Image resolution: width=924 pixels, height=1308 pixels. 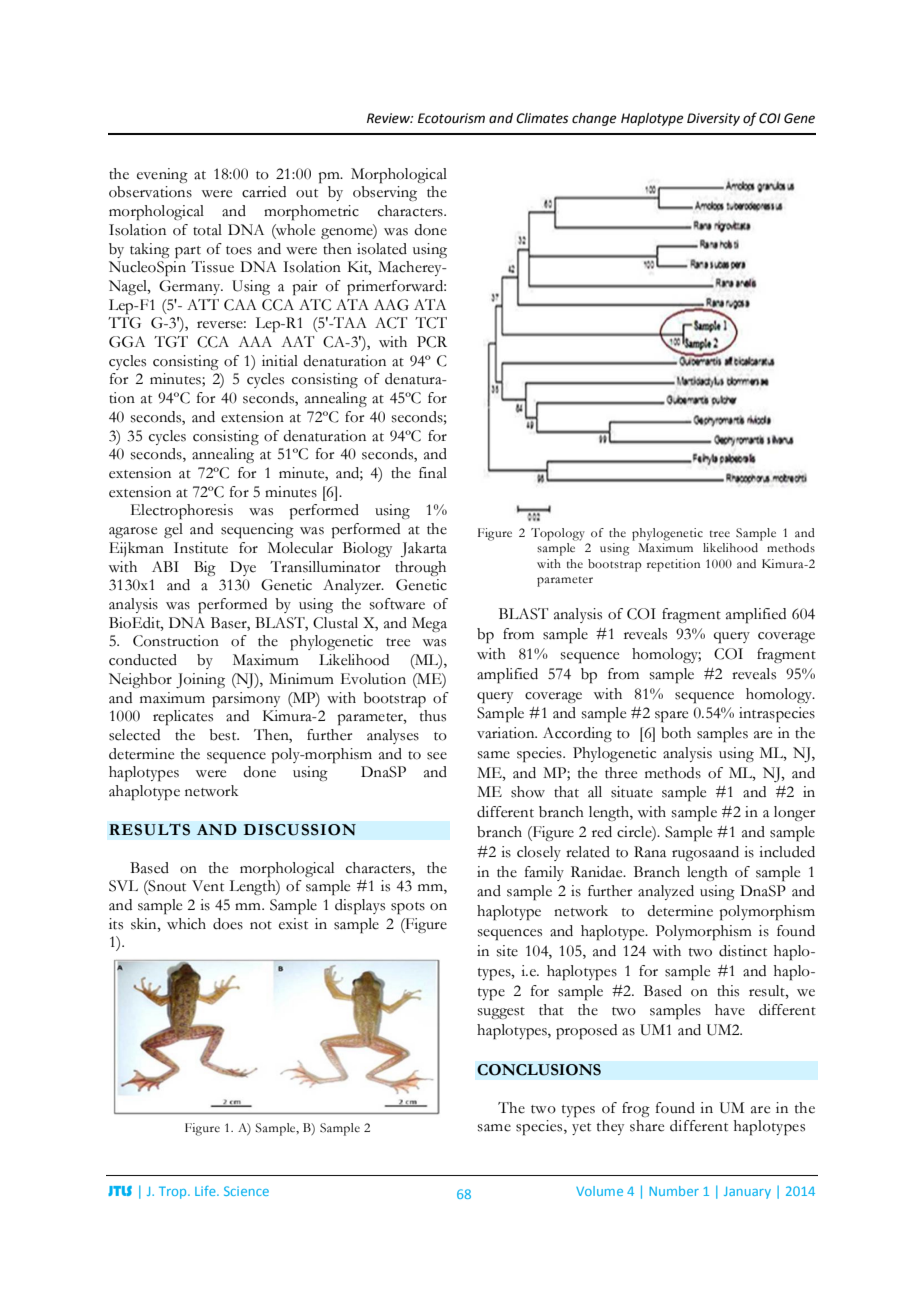 I want to click on Diversity, so click(x=713, y=119).
